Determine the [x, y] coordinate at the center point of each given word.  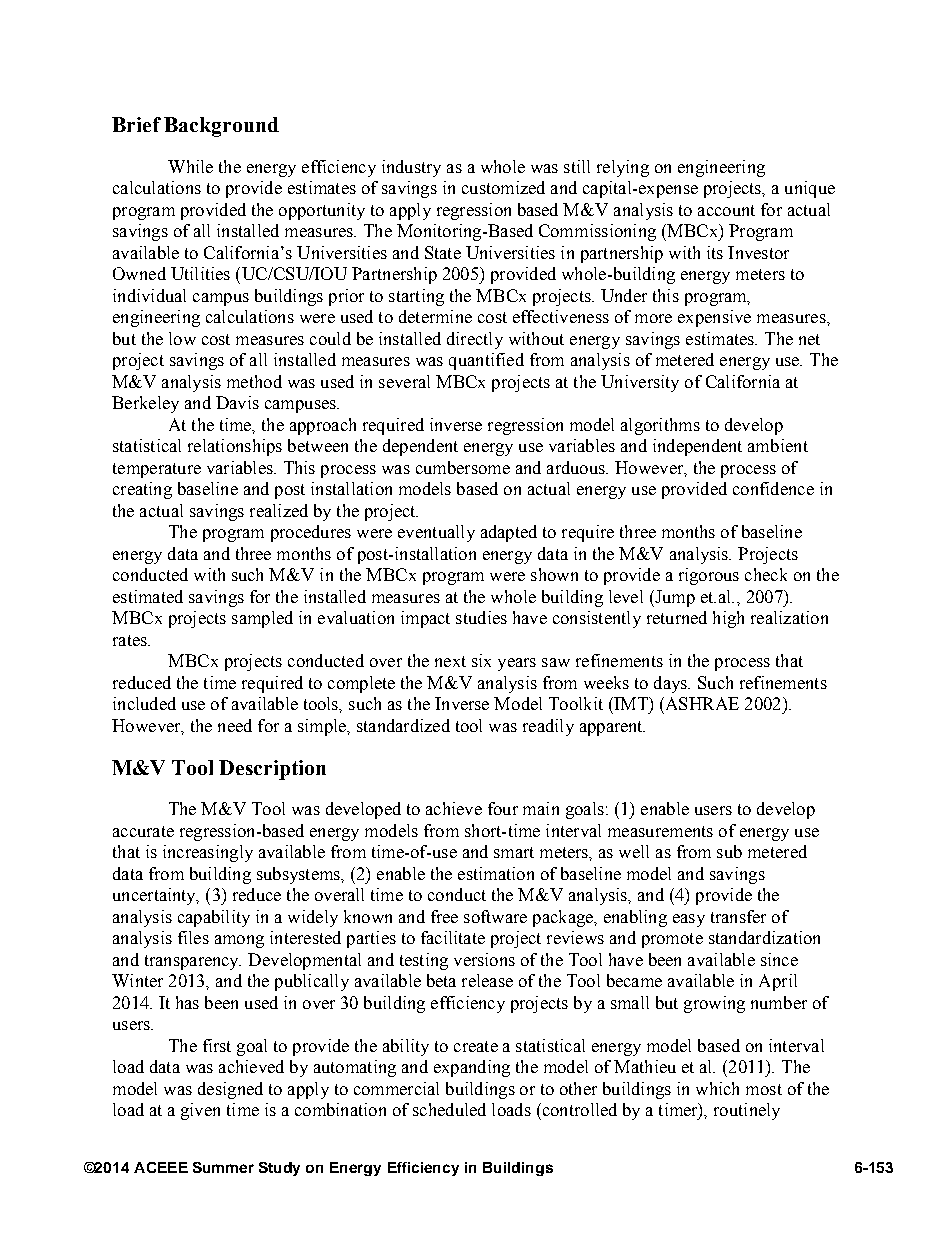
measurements [660, 831]
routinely [747, 1111]
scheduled [449, 1109]
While [190, 166]
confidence [773, 488]
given [200, 1111]
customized [503, 187]
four [503, 808]
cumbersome [463, 467]
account [726, 210]
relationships [235, 447]
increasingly [208, 853]
